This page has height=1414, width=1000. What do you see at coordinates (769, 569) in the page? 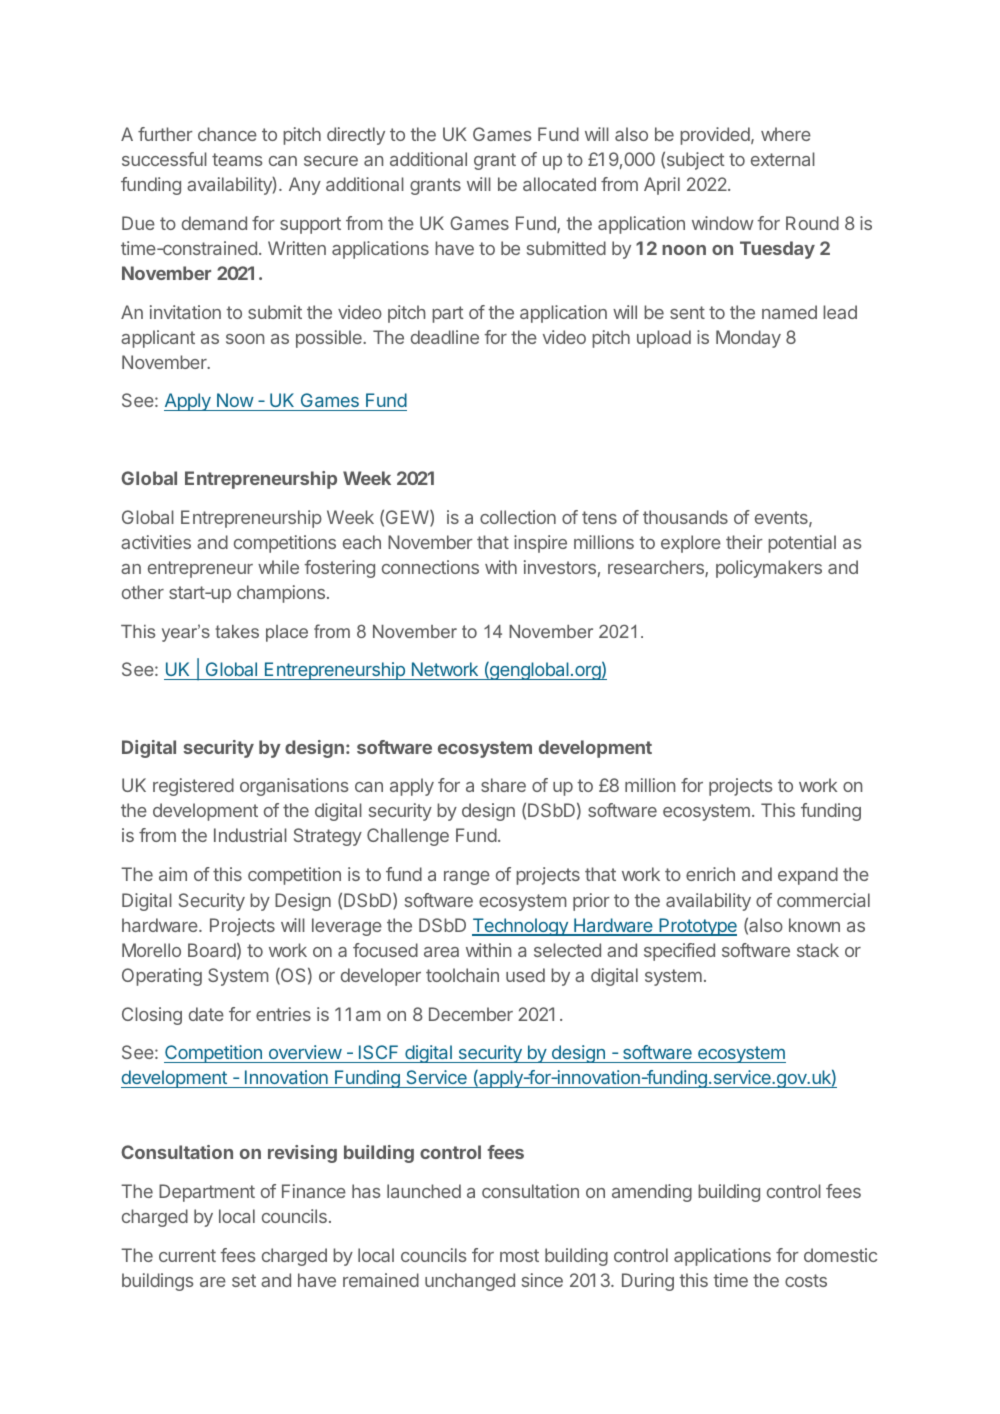
I see `policymakers` at bounding box center [769, 569].
